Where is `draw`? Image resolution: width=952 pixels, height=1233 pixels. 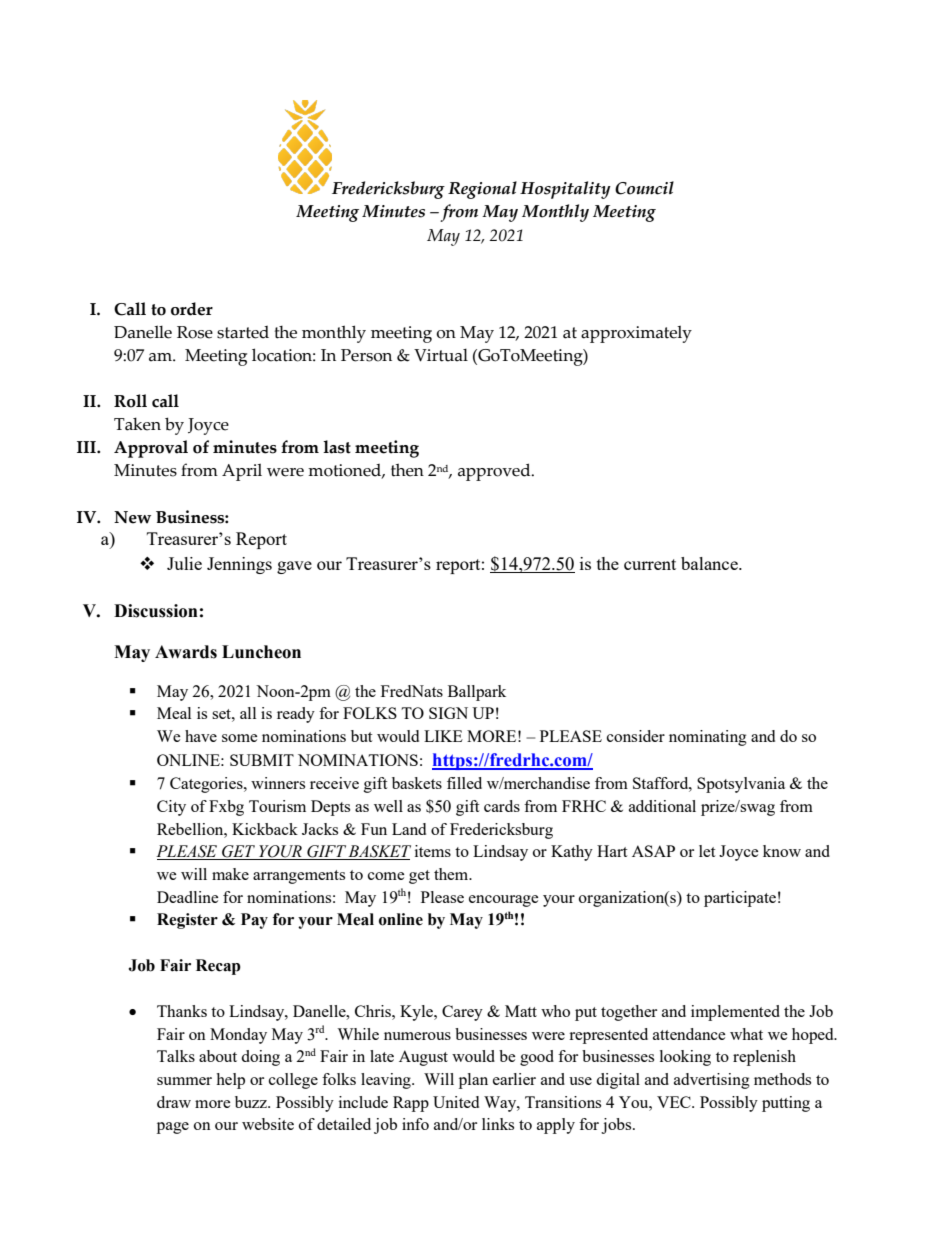
draw is located at coordinates (174, 1102).
